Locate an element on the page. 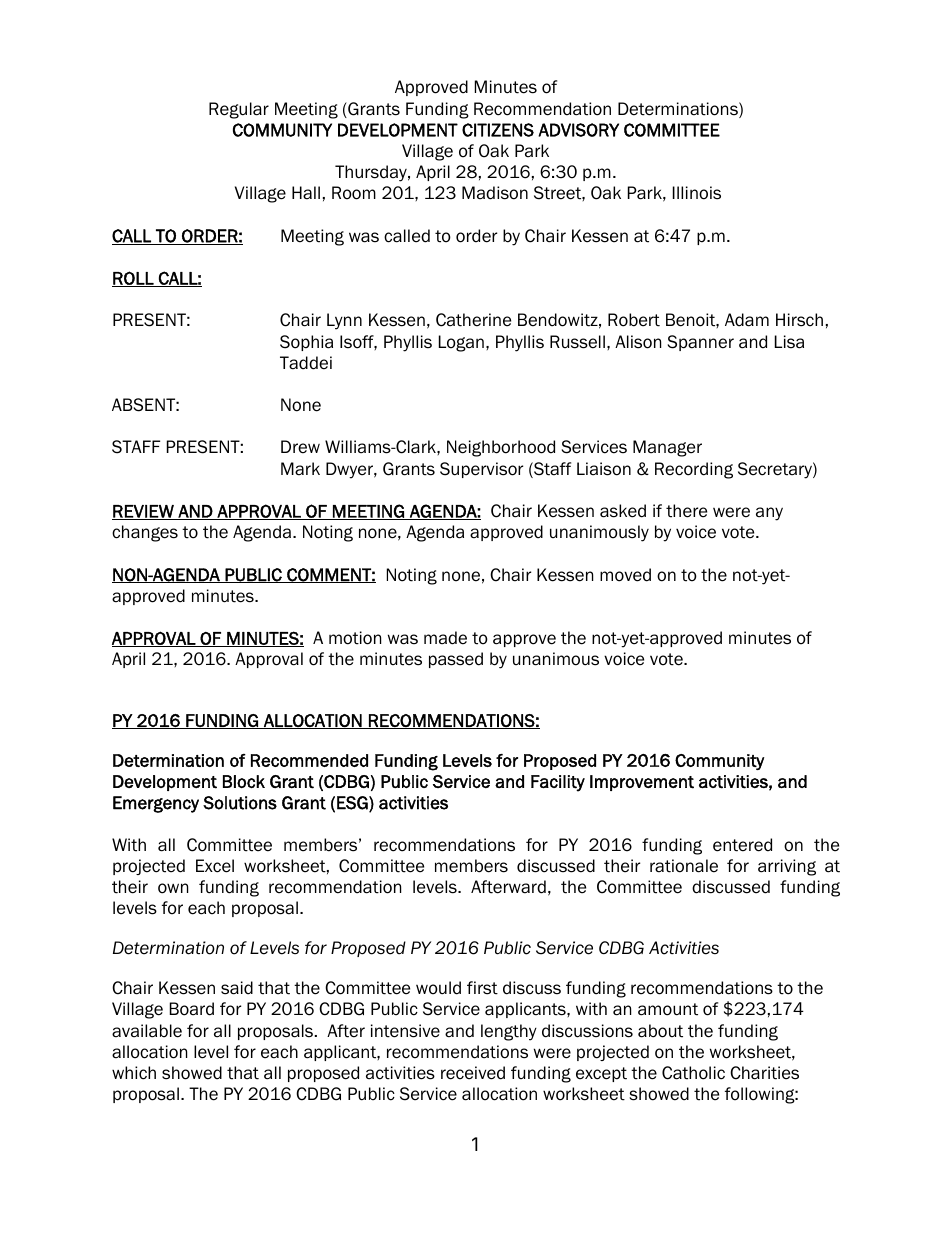 This page has height=1233, width=952. changes is located at coordinates (145, 533).
